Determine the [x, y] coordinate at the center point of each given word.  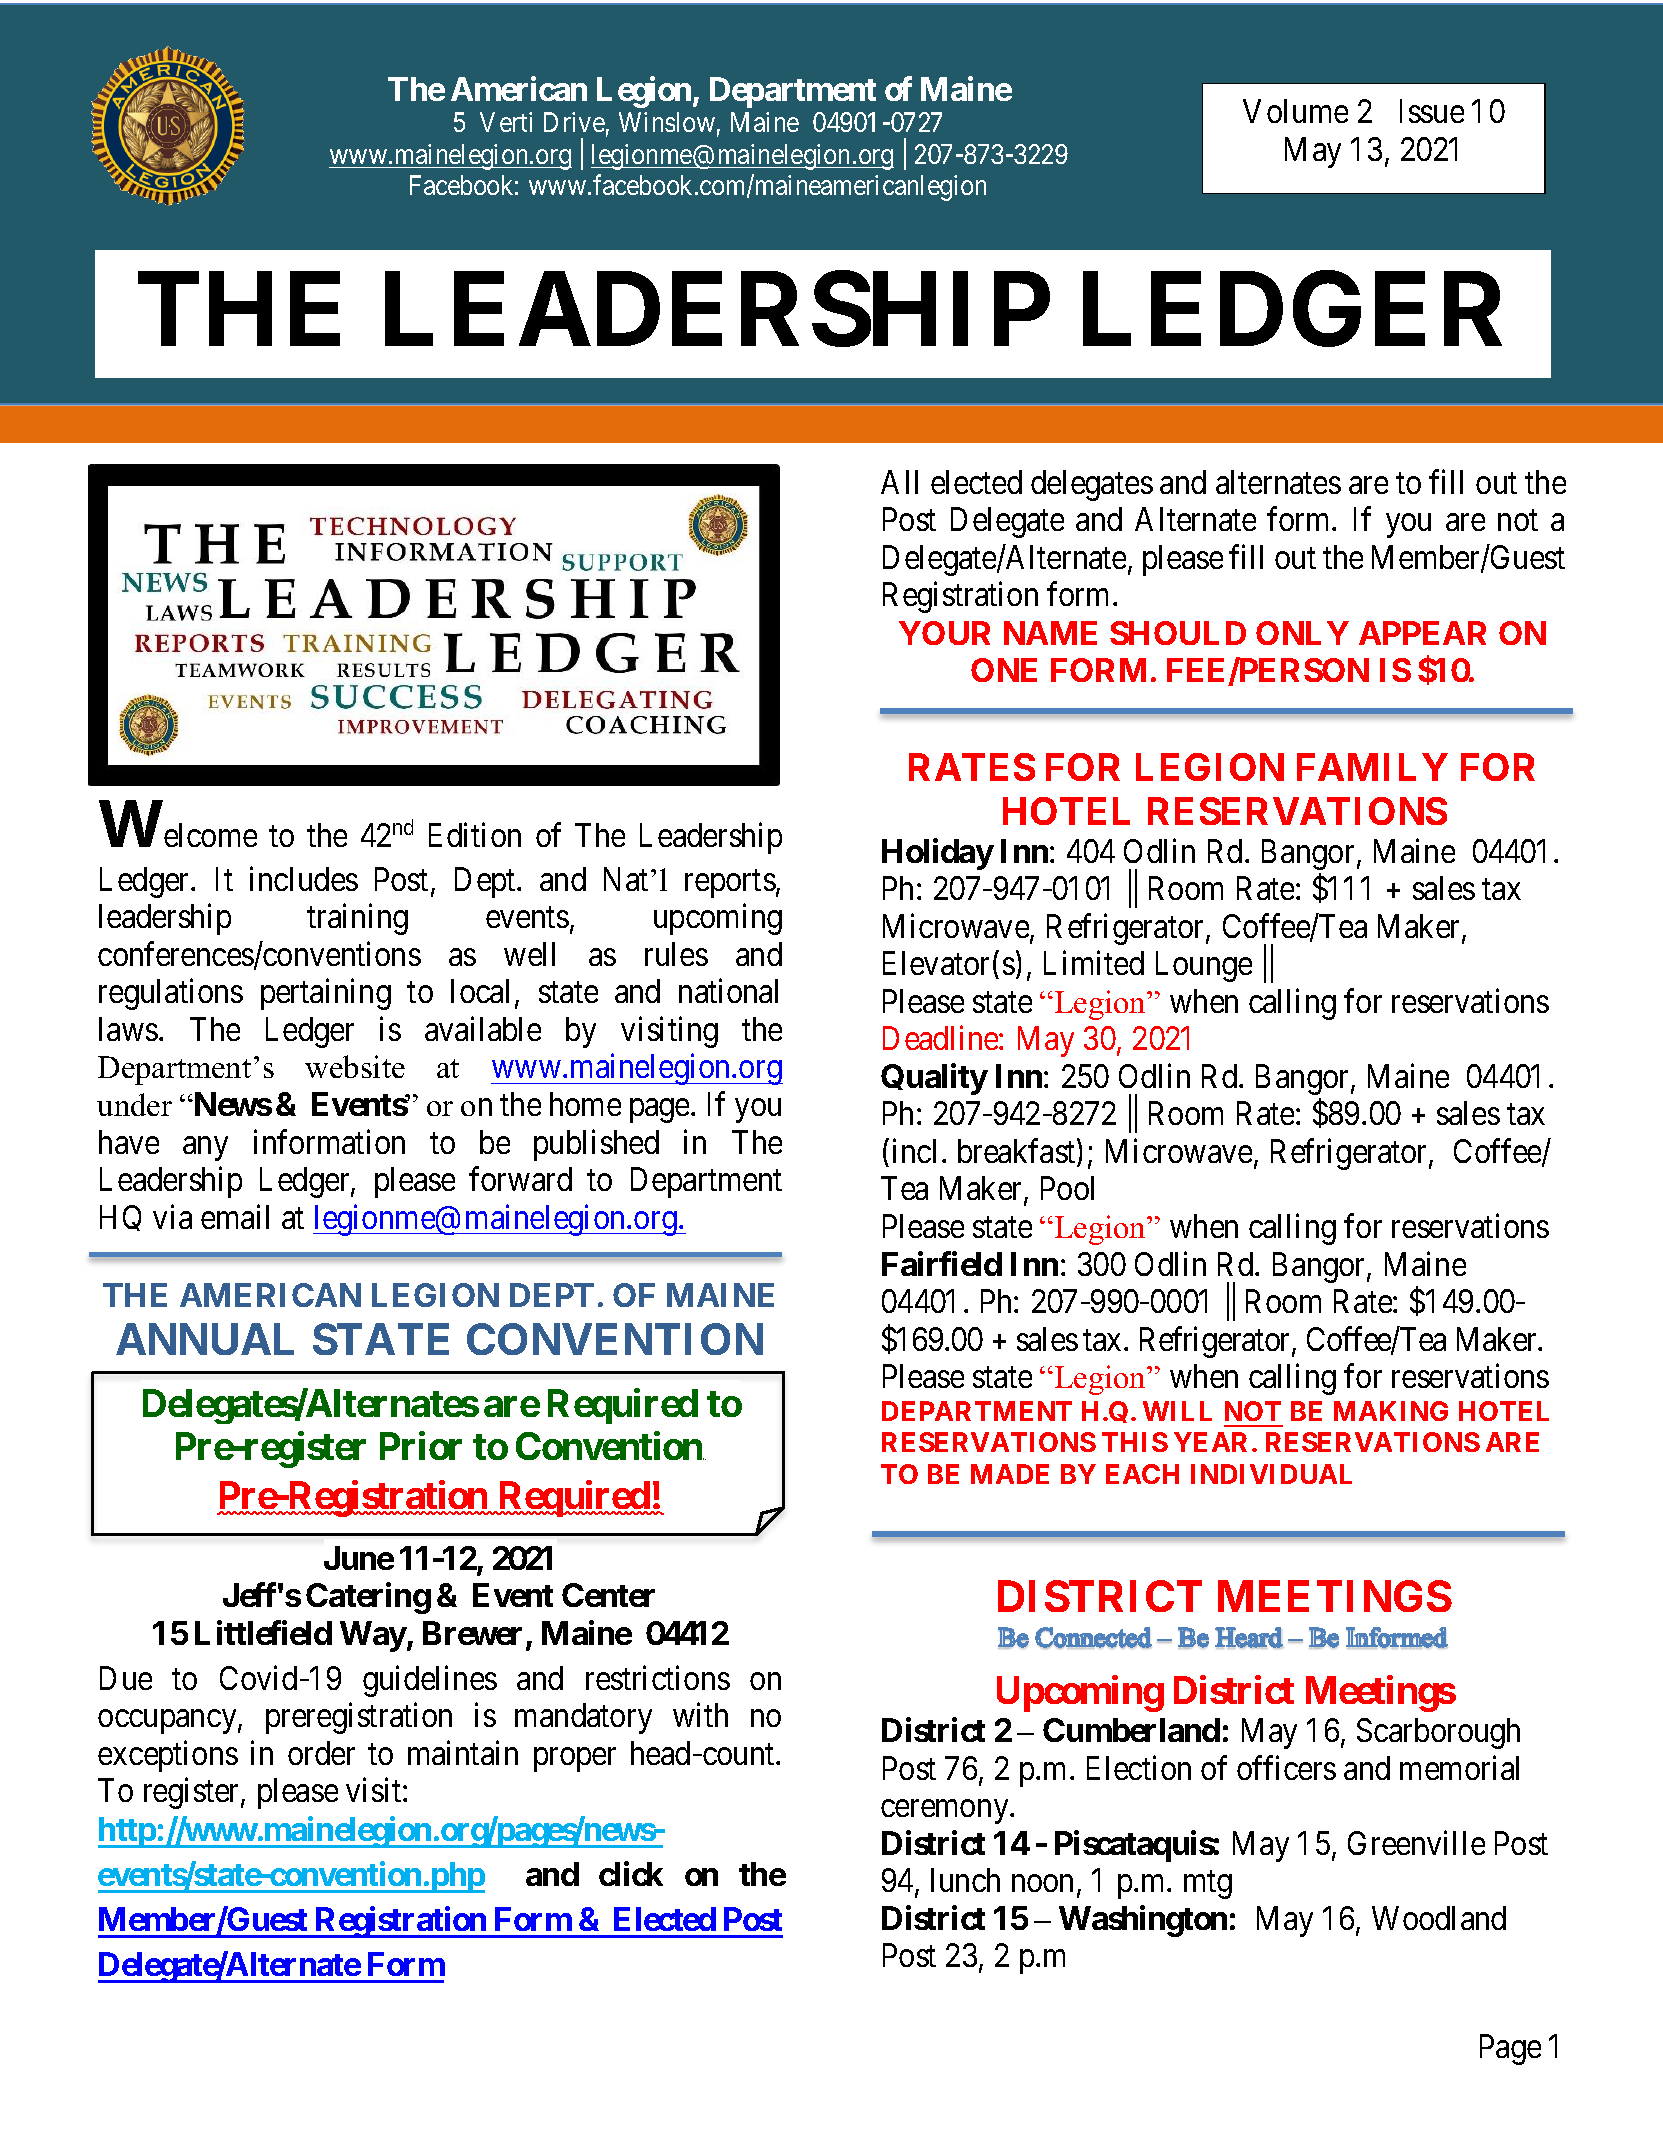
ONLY [1302, 633]
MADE [1010, 1474]
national [728, 991]
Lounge [1204, 967]
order [321, 1753]
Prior [421, 1446]
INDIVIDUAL [1271, 1474]
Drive [574, 122]
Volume [1295, 111]
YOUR [944, 633]
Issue [1432, 111]
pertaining [326, 994]
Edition [475, 835]
